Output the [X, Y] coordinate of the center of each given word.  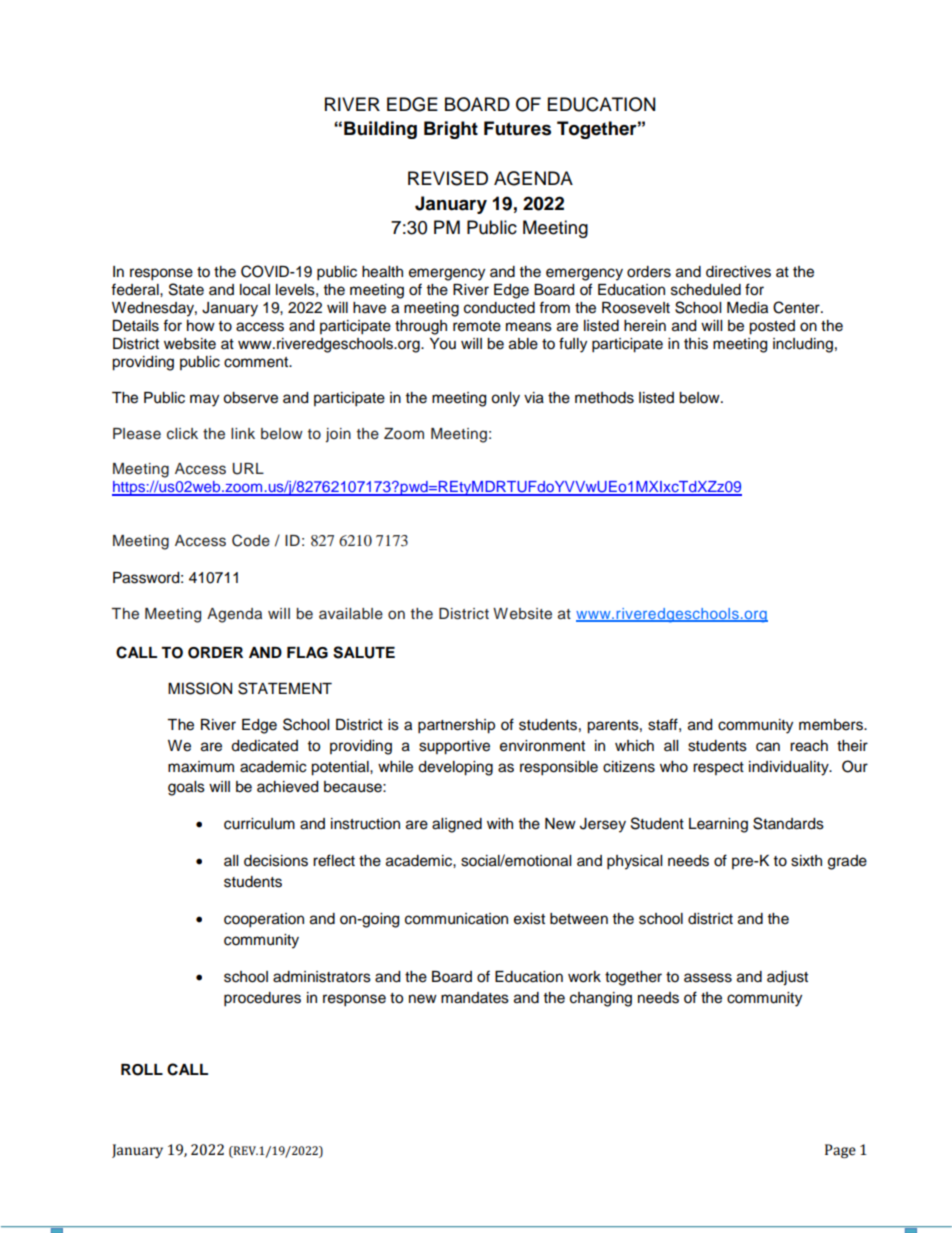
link [243, 433]
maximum [201, 767]
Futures [517, 128]
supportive [454, 747]
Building [380, 130]
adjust [787, 978]
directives [738, 272]
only [505, 399]
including [803, 345]
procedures [262, 999]
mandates [475, 998]
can [768, 747]
